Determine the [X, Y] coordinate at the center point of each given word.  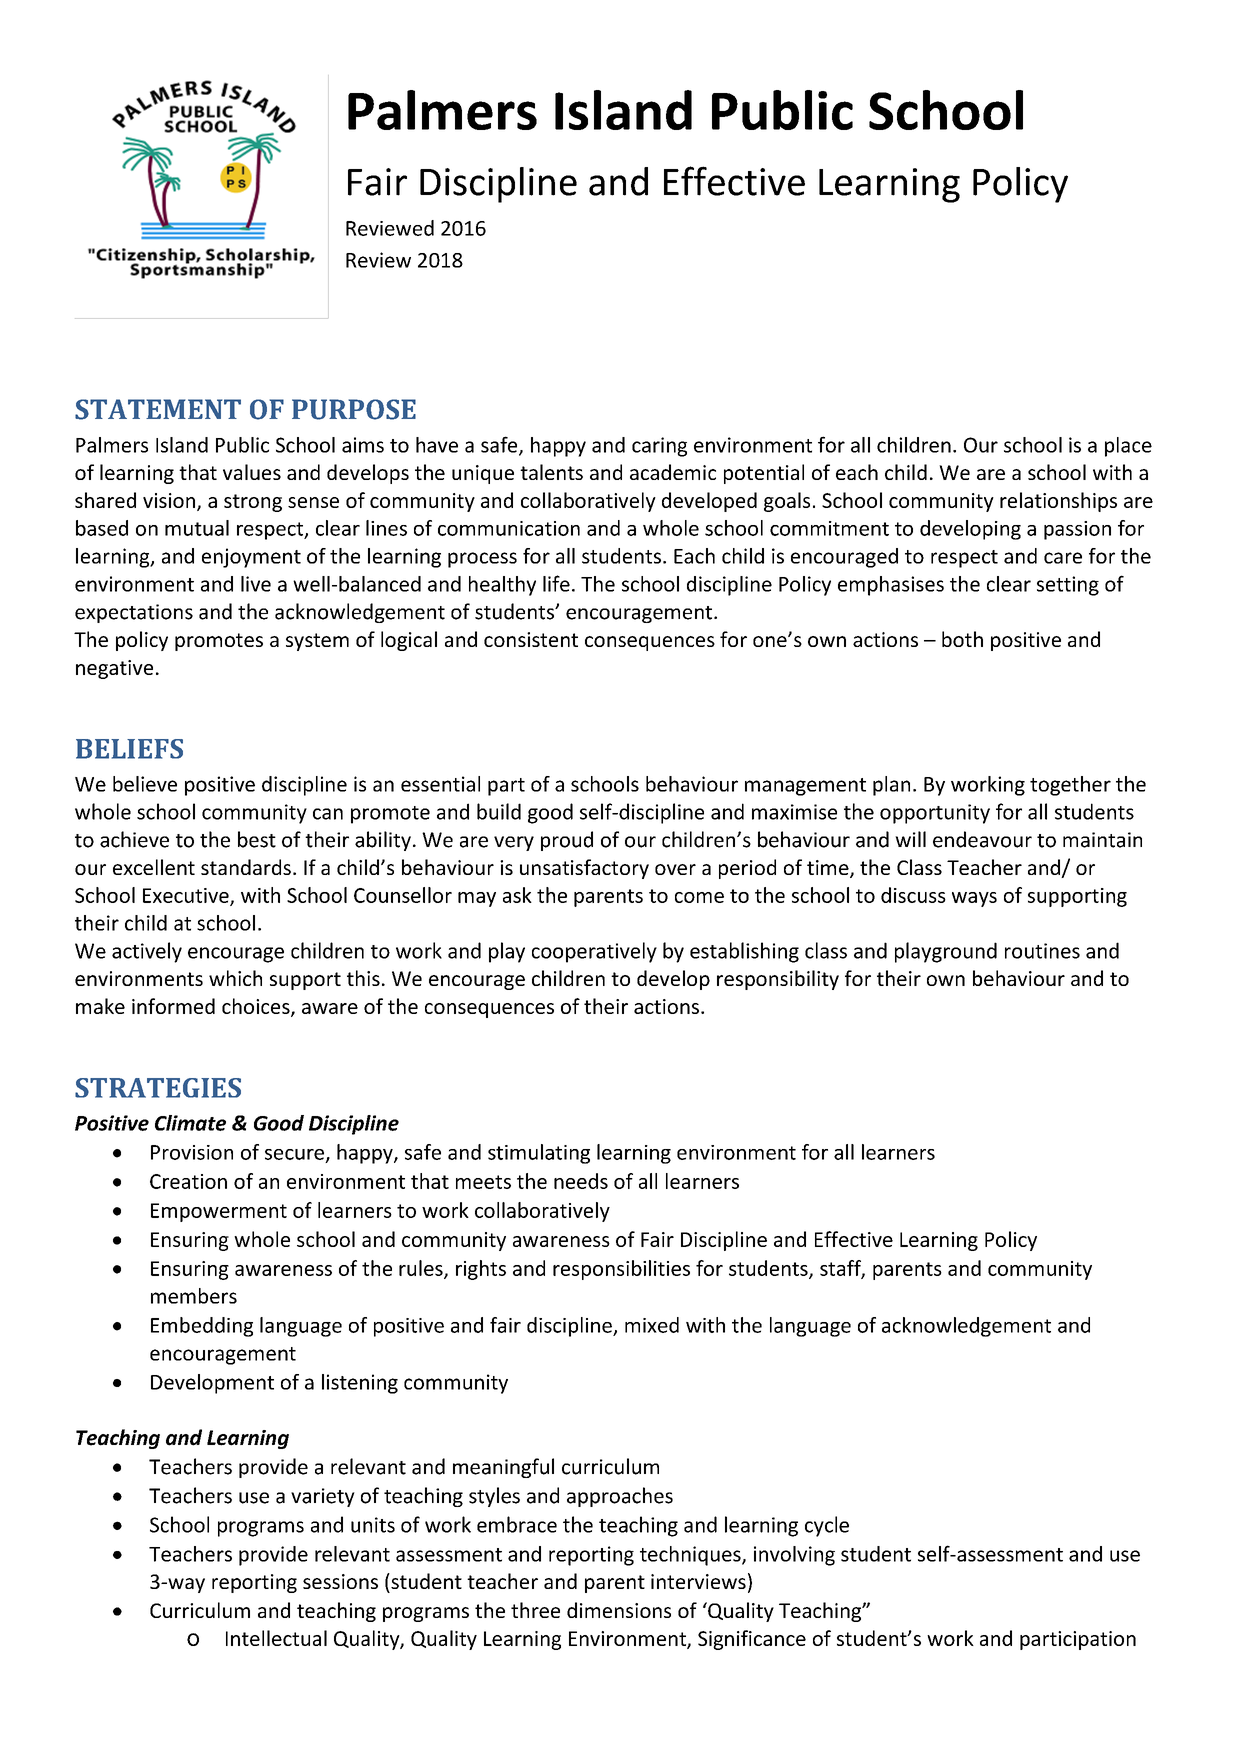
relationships [1058, 502]
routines [1042, 951]
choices [257, 1007]
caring [659, 447]
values [252, 472]
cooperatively [594, 952]
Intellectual [276, 1638]
